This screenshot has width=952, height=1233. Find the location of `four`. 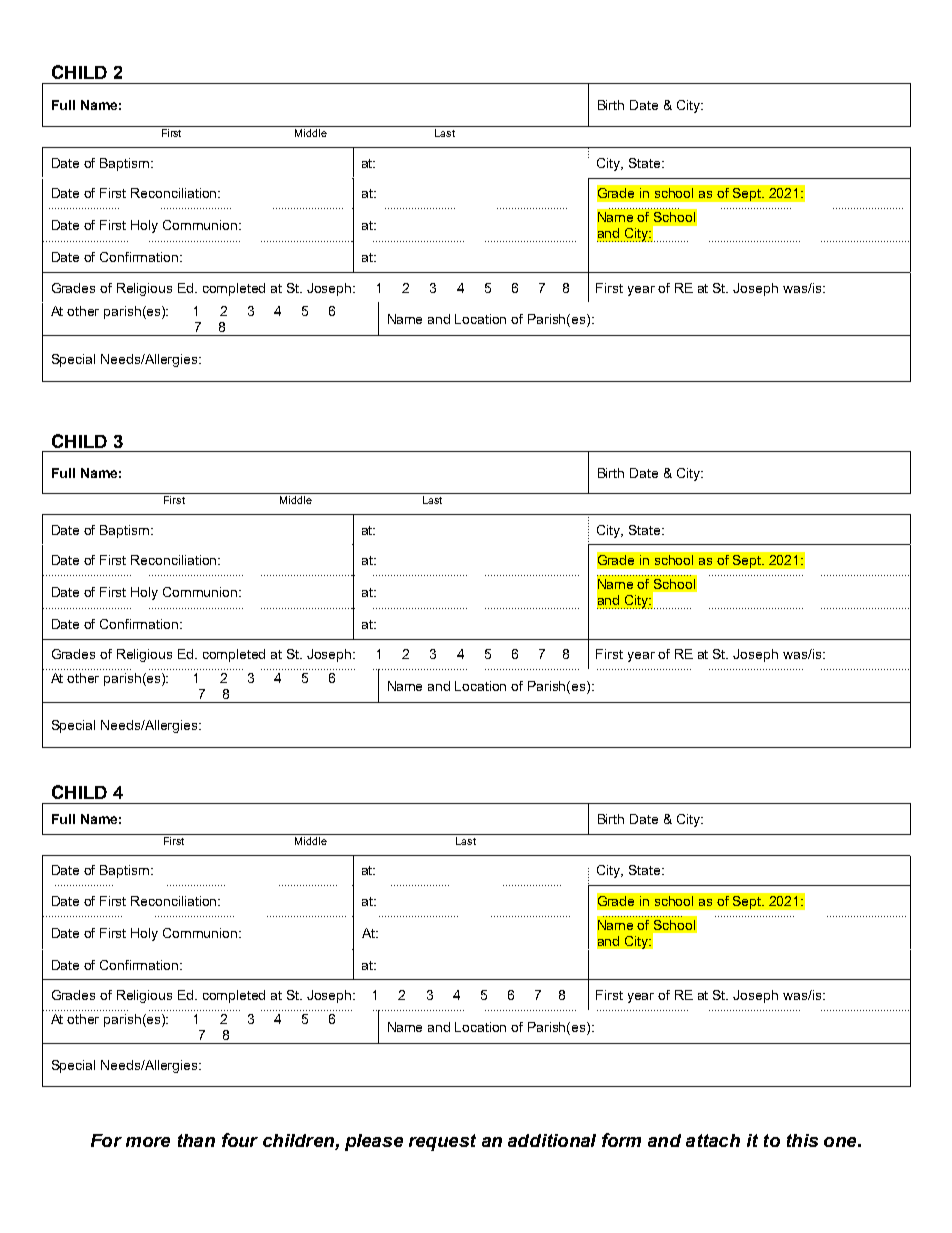

four is located at coordinates (240, 1140).
